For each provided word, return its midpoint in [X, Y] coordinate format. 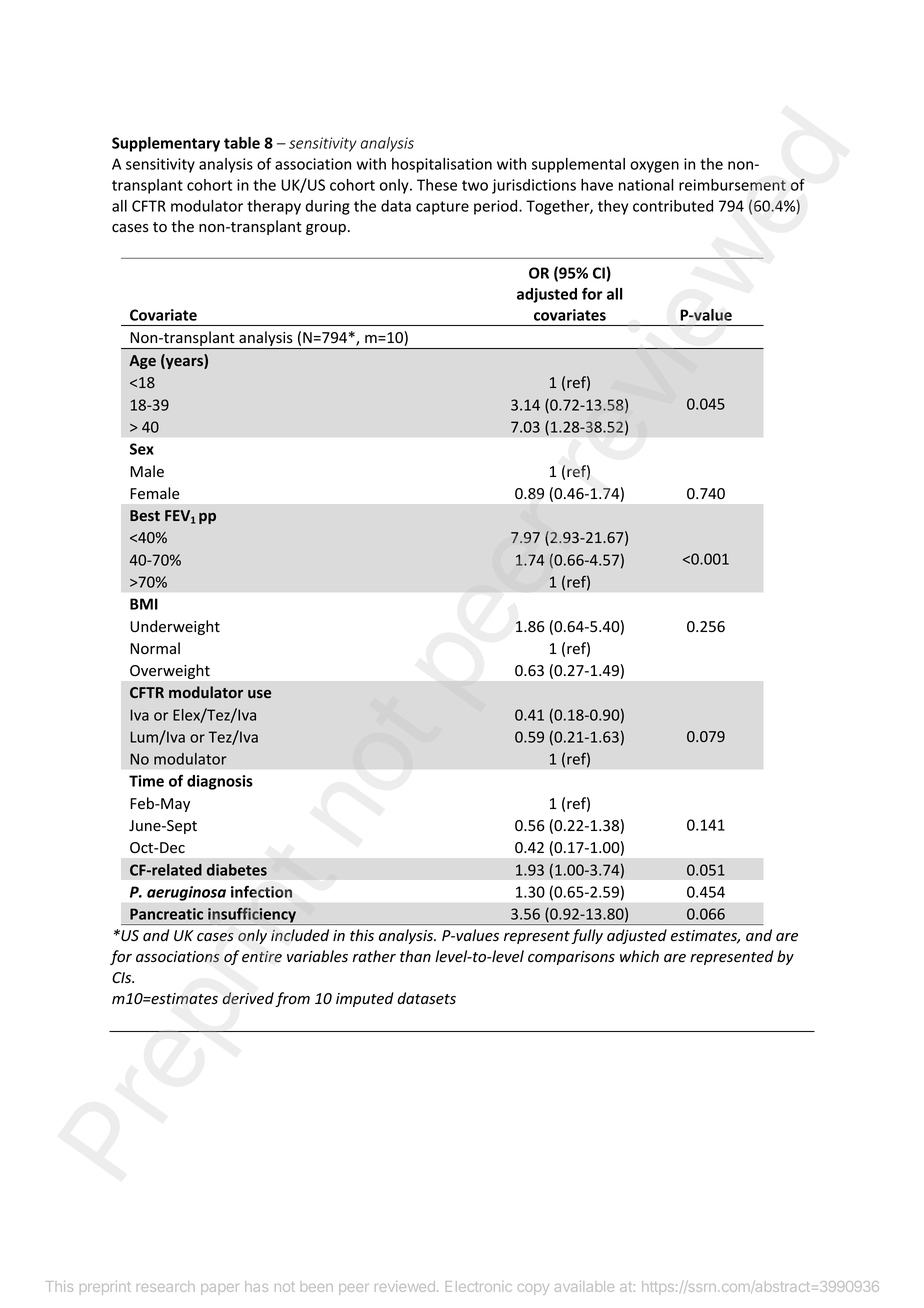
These [437, 185]
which [639, 956]
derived [248, 998]
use [259, 694]
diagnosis [220, 782]
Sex [142, 449]
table [242, 143]
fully [587, 936]
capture [442, 208]
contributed [673, 206]
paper [220, 1289]
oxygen [654, 167]
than [415, 956]
